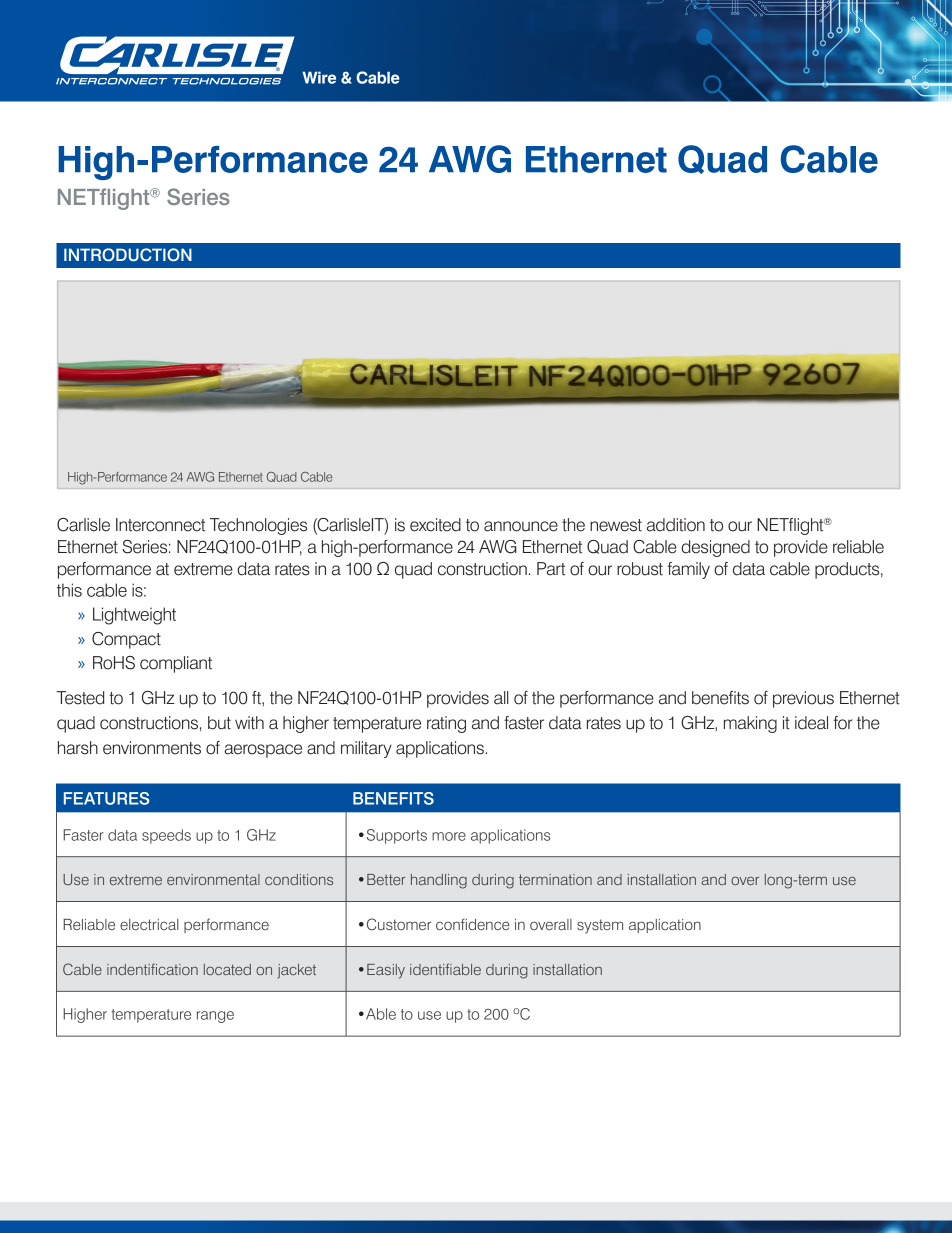  Describe the element at coordinates (435, 525) in the page. I see `excited` at that location.
